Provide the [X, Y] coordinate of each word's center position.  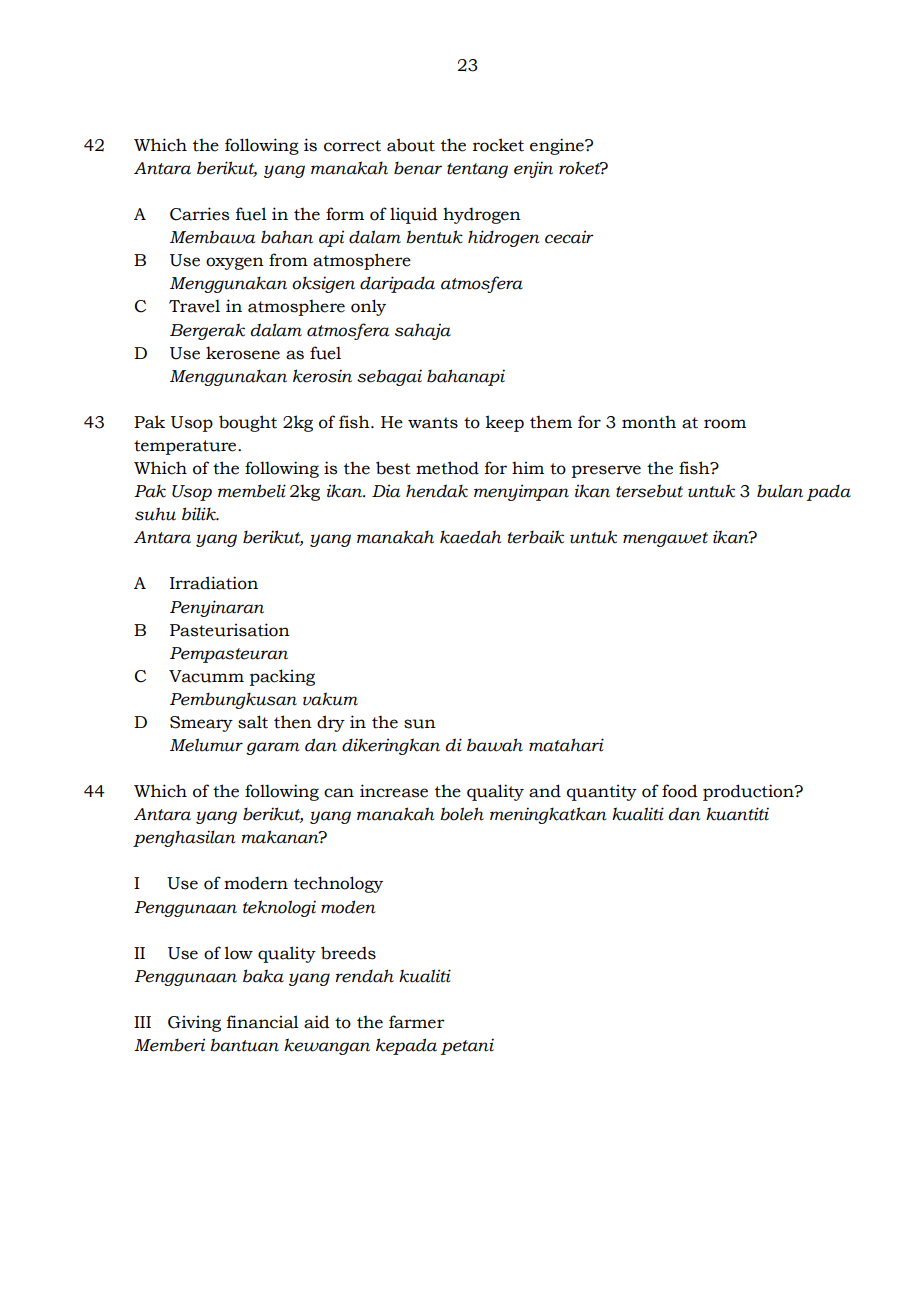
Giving [194, 1024]
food [680, 791]
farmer [417, 1022]
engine [558, 146]
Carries [199, 214]
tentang [477, 170]
